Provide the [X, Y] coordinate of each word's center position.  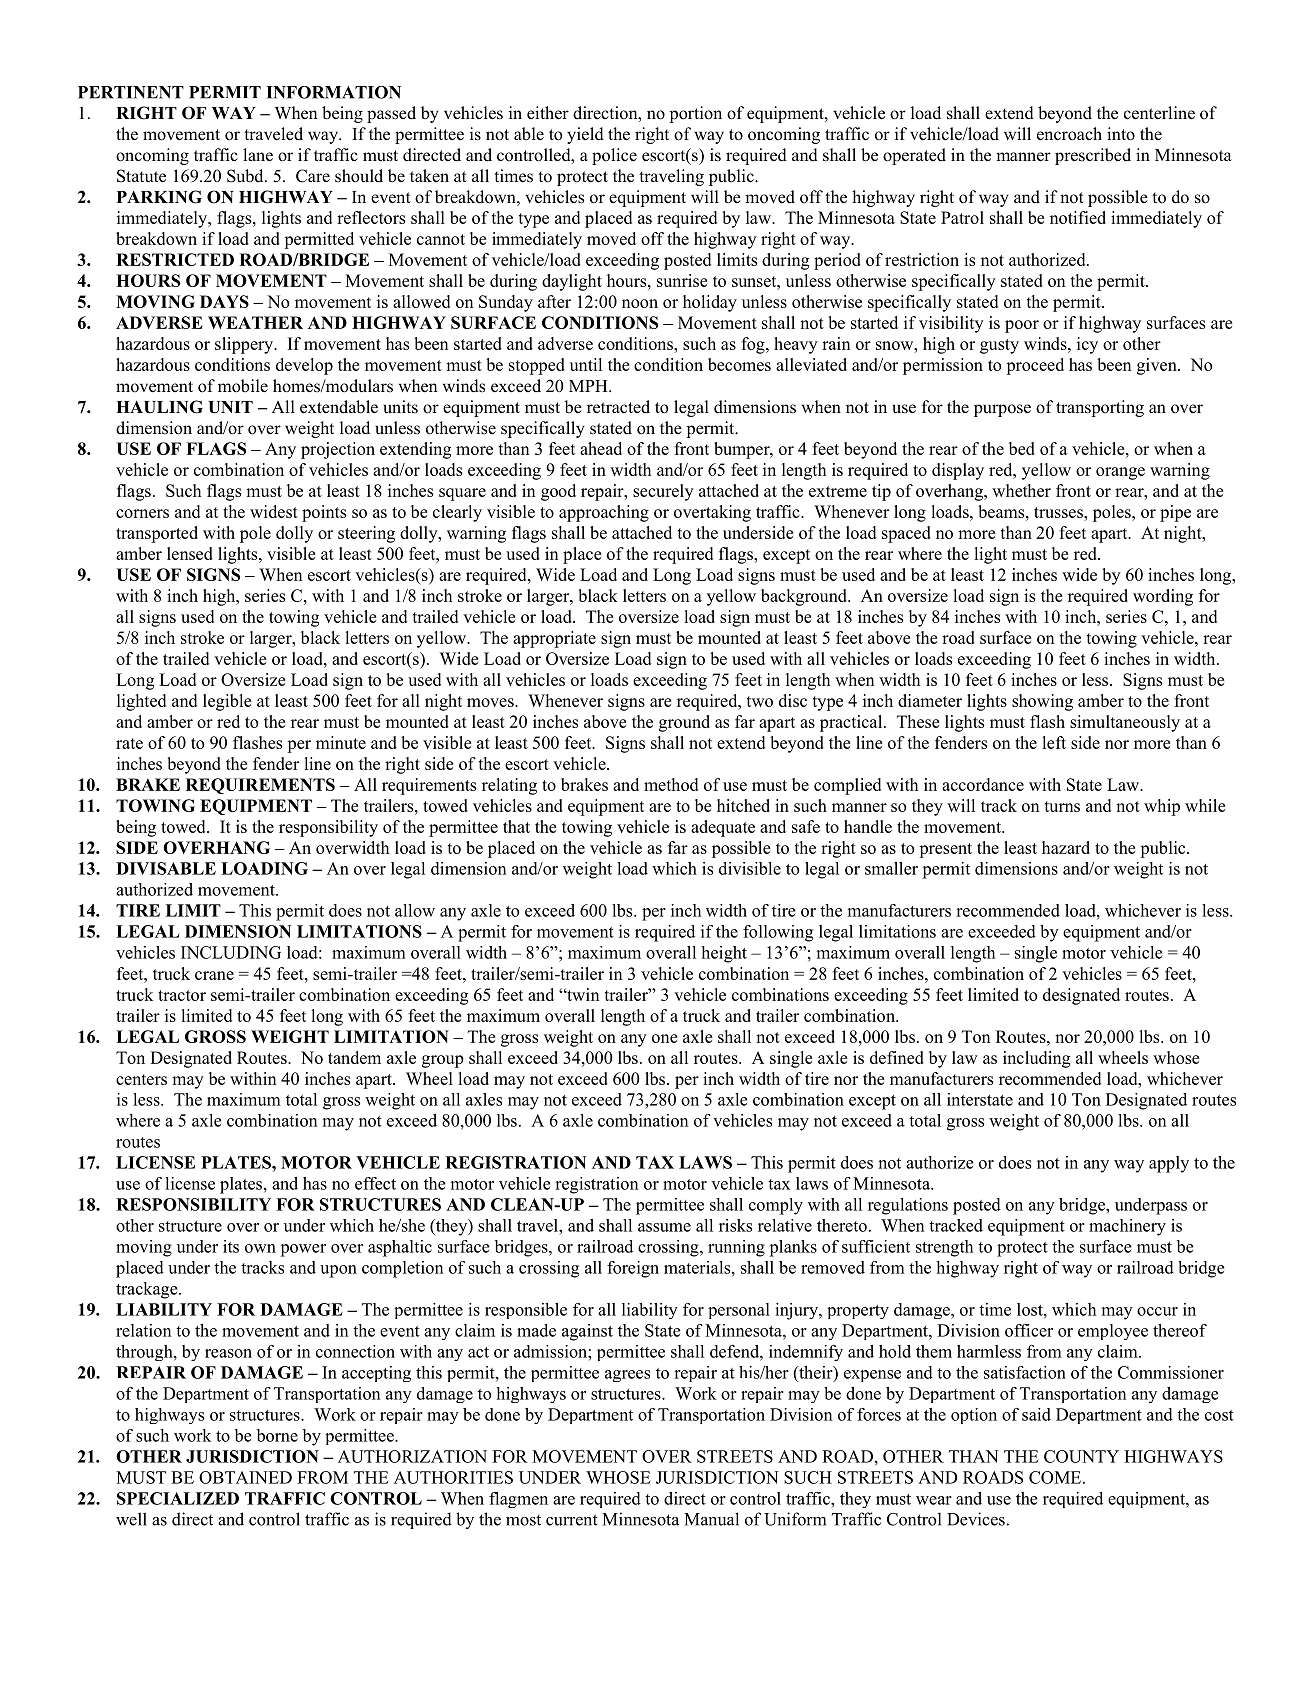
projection [338, 450]
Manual [711, 1519]
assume [664, 1227]
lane [258, 155]
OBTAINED [245, 1477]
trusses [1059, 512]
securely [663, 492]
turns [1062, 806]
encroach [1069, 134]
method [671, 784]
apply [1169, 1164]
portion [695, 114]
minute [341, 742]
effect [375, 1183]
